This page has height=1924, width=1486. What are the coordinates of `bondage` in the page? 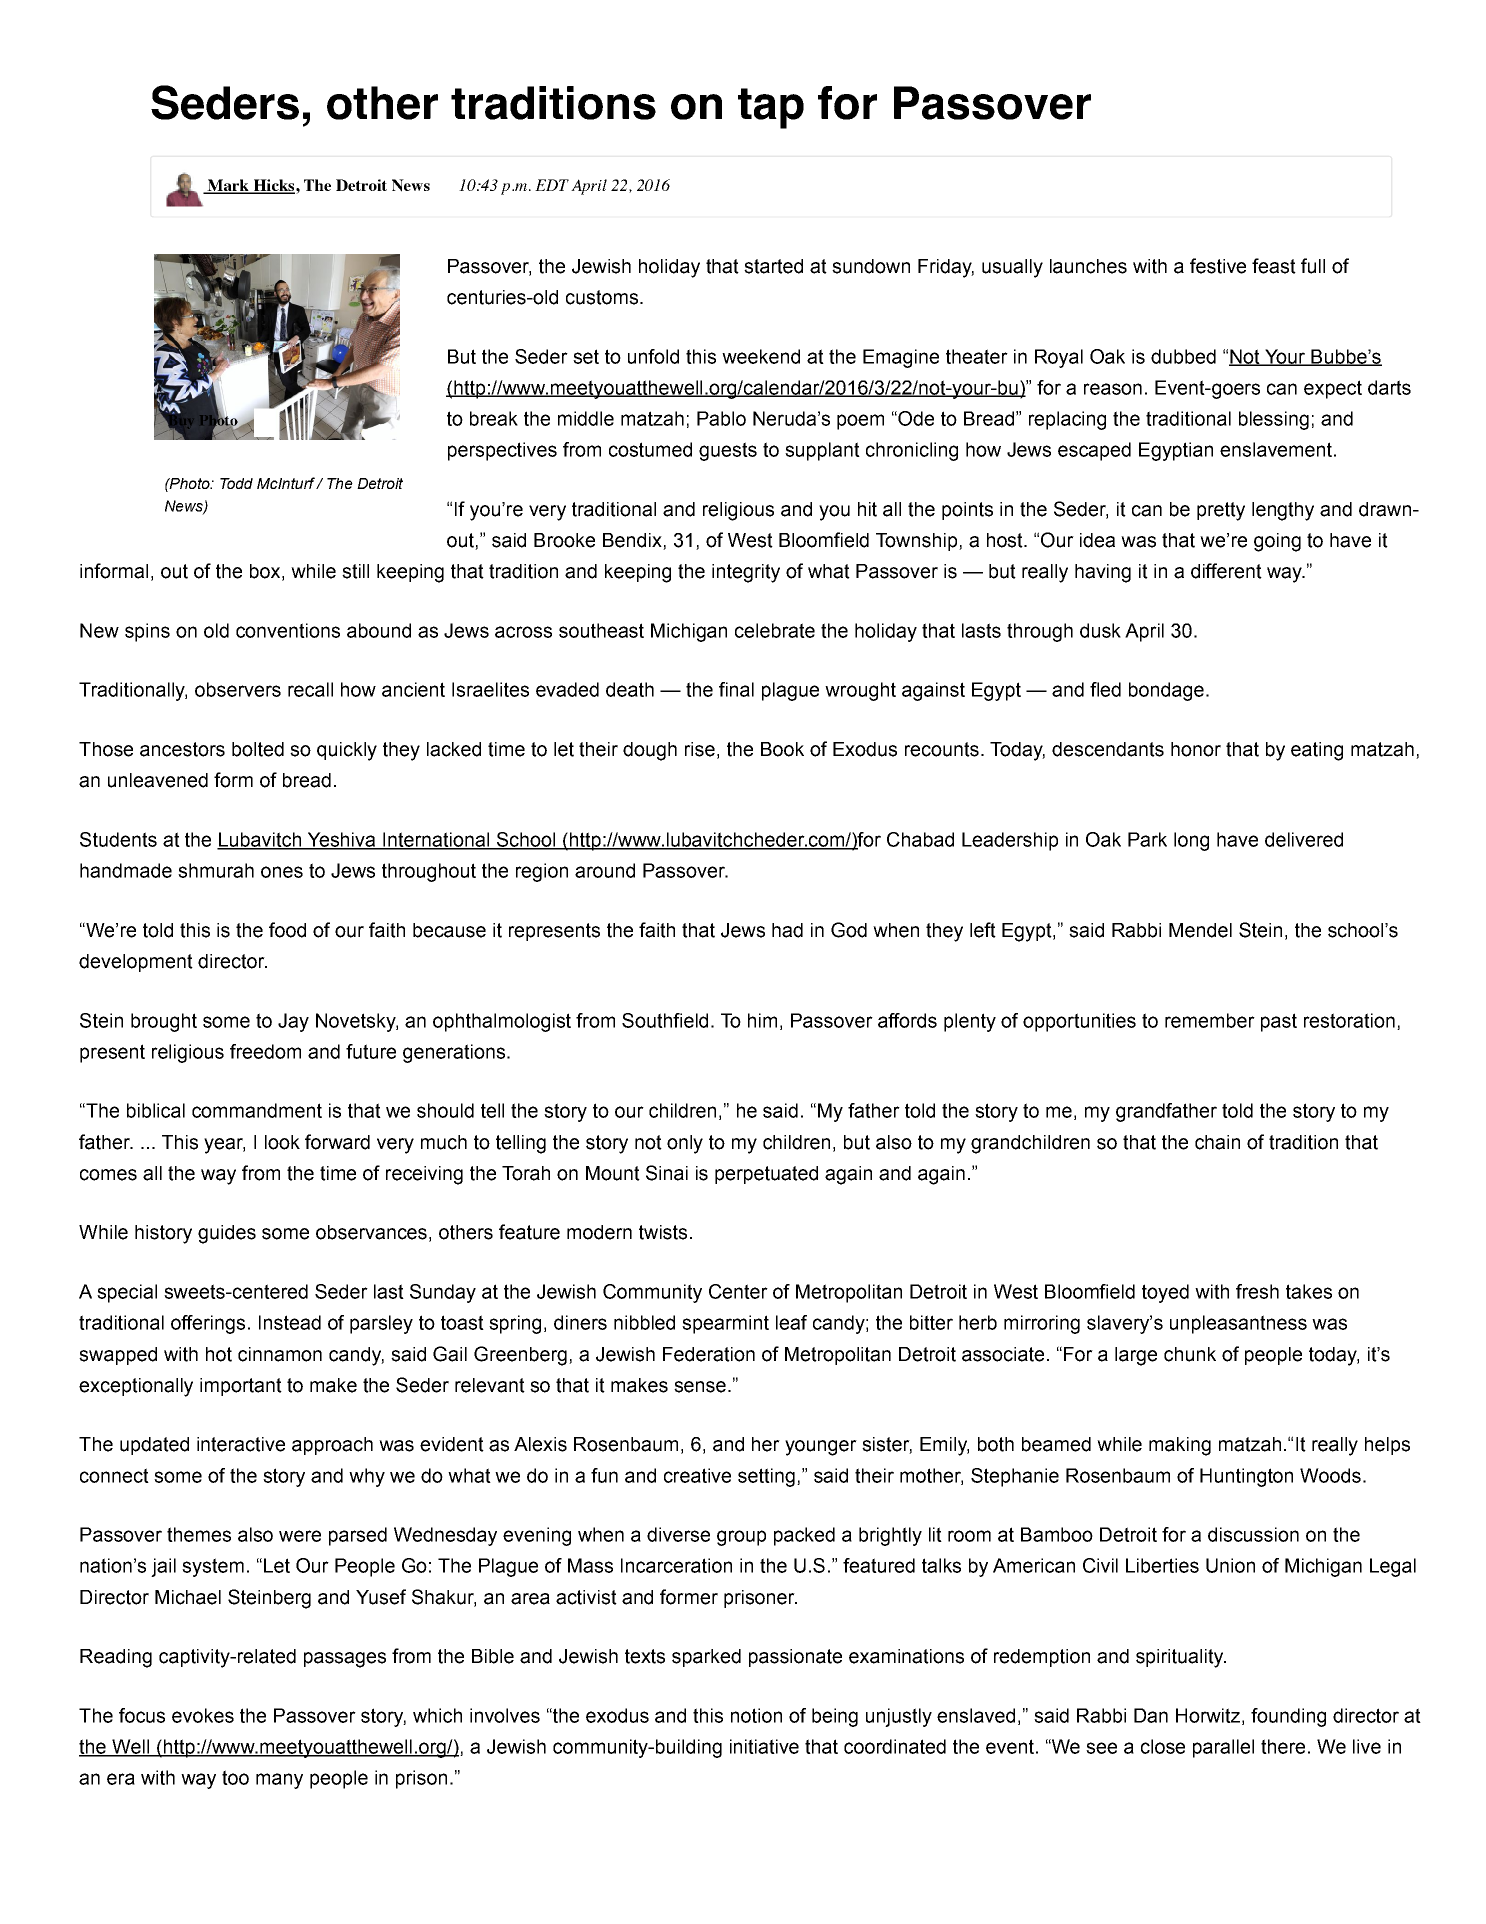 It's located at (1166, 691).
